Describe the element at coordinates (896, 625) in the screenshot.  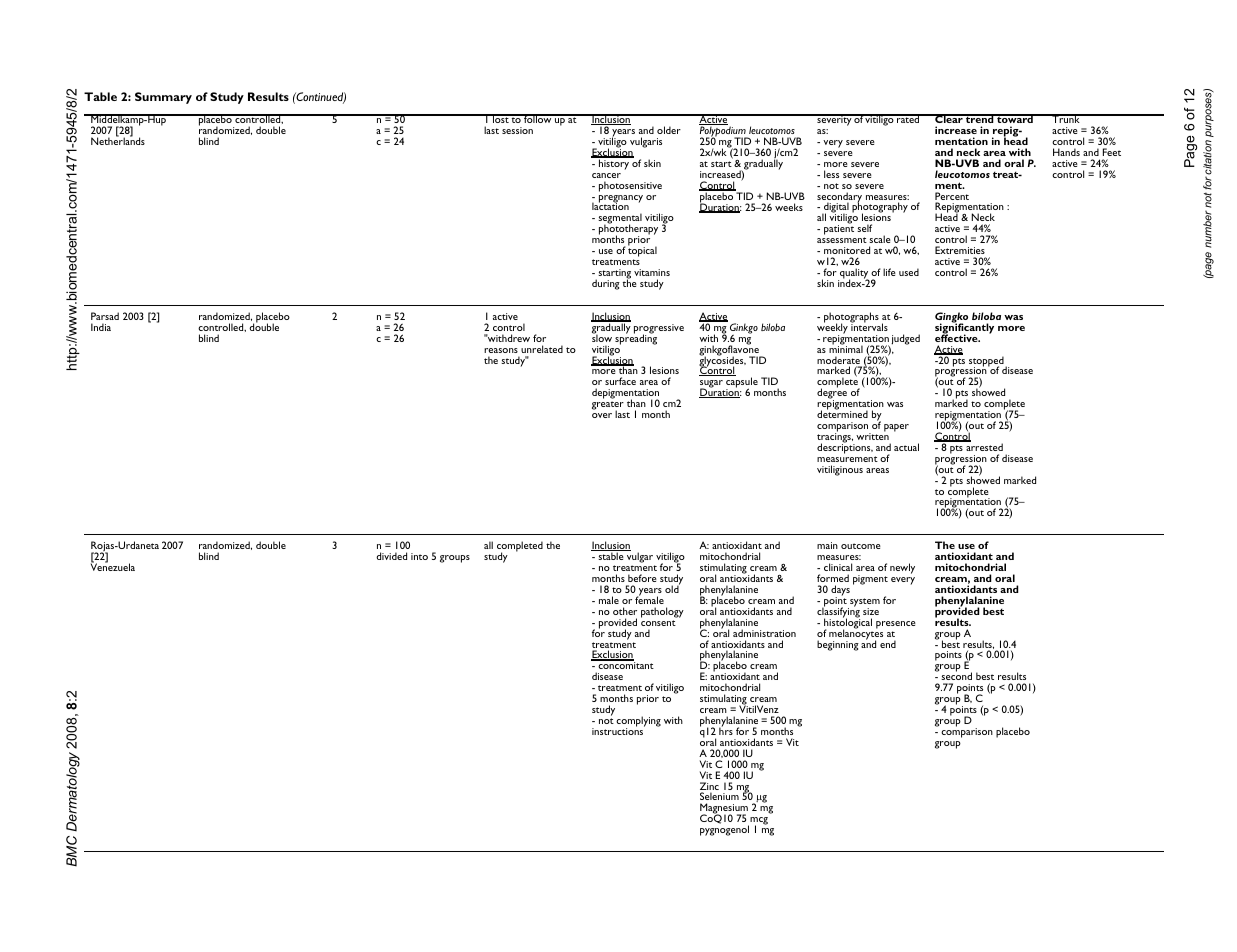
I see `presence` at that location.
